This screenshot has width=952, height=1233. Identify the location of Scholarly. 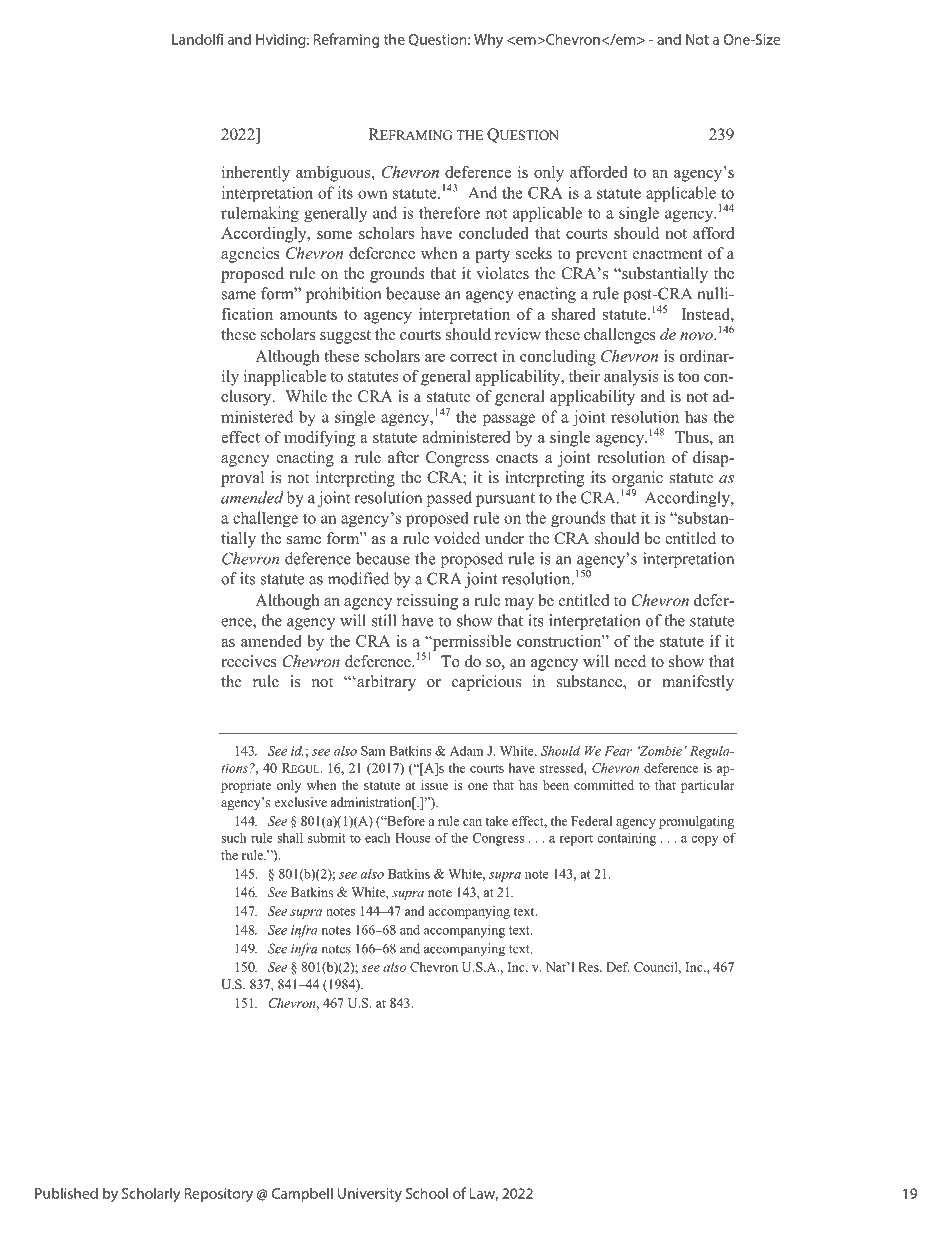
(151, 1194).
